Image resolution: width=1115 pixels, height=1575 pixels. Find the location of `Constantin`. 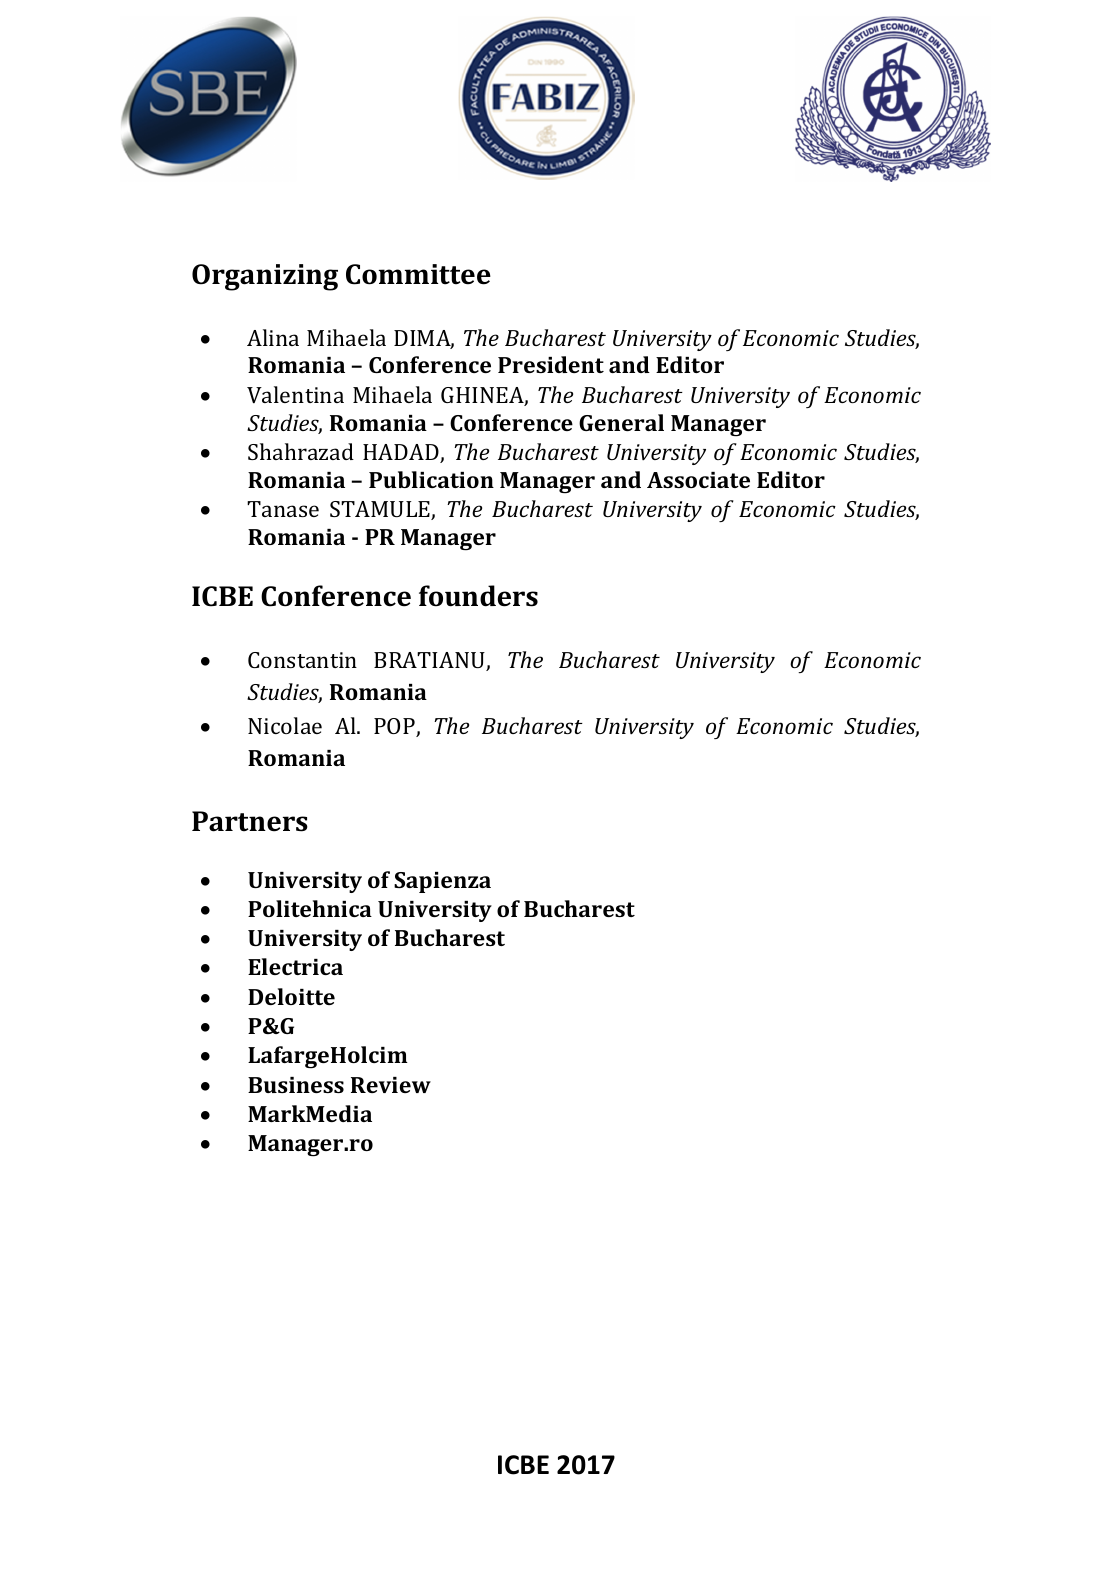

Constantin is located at coordinates (302, 660).
